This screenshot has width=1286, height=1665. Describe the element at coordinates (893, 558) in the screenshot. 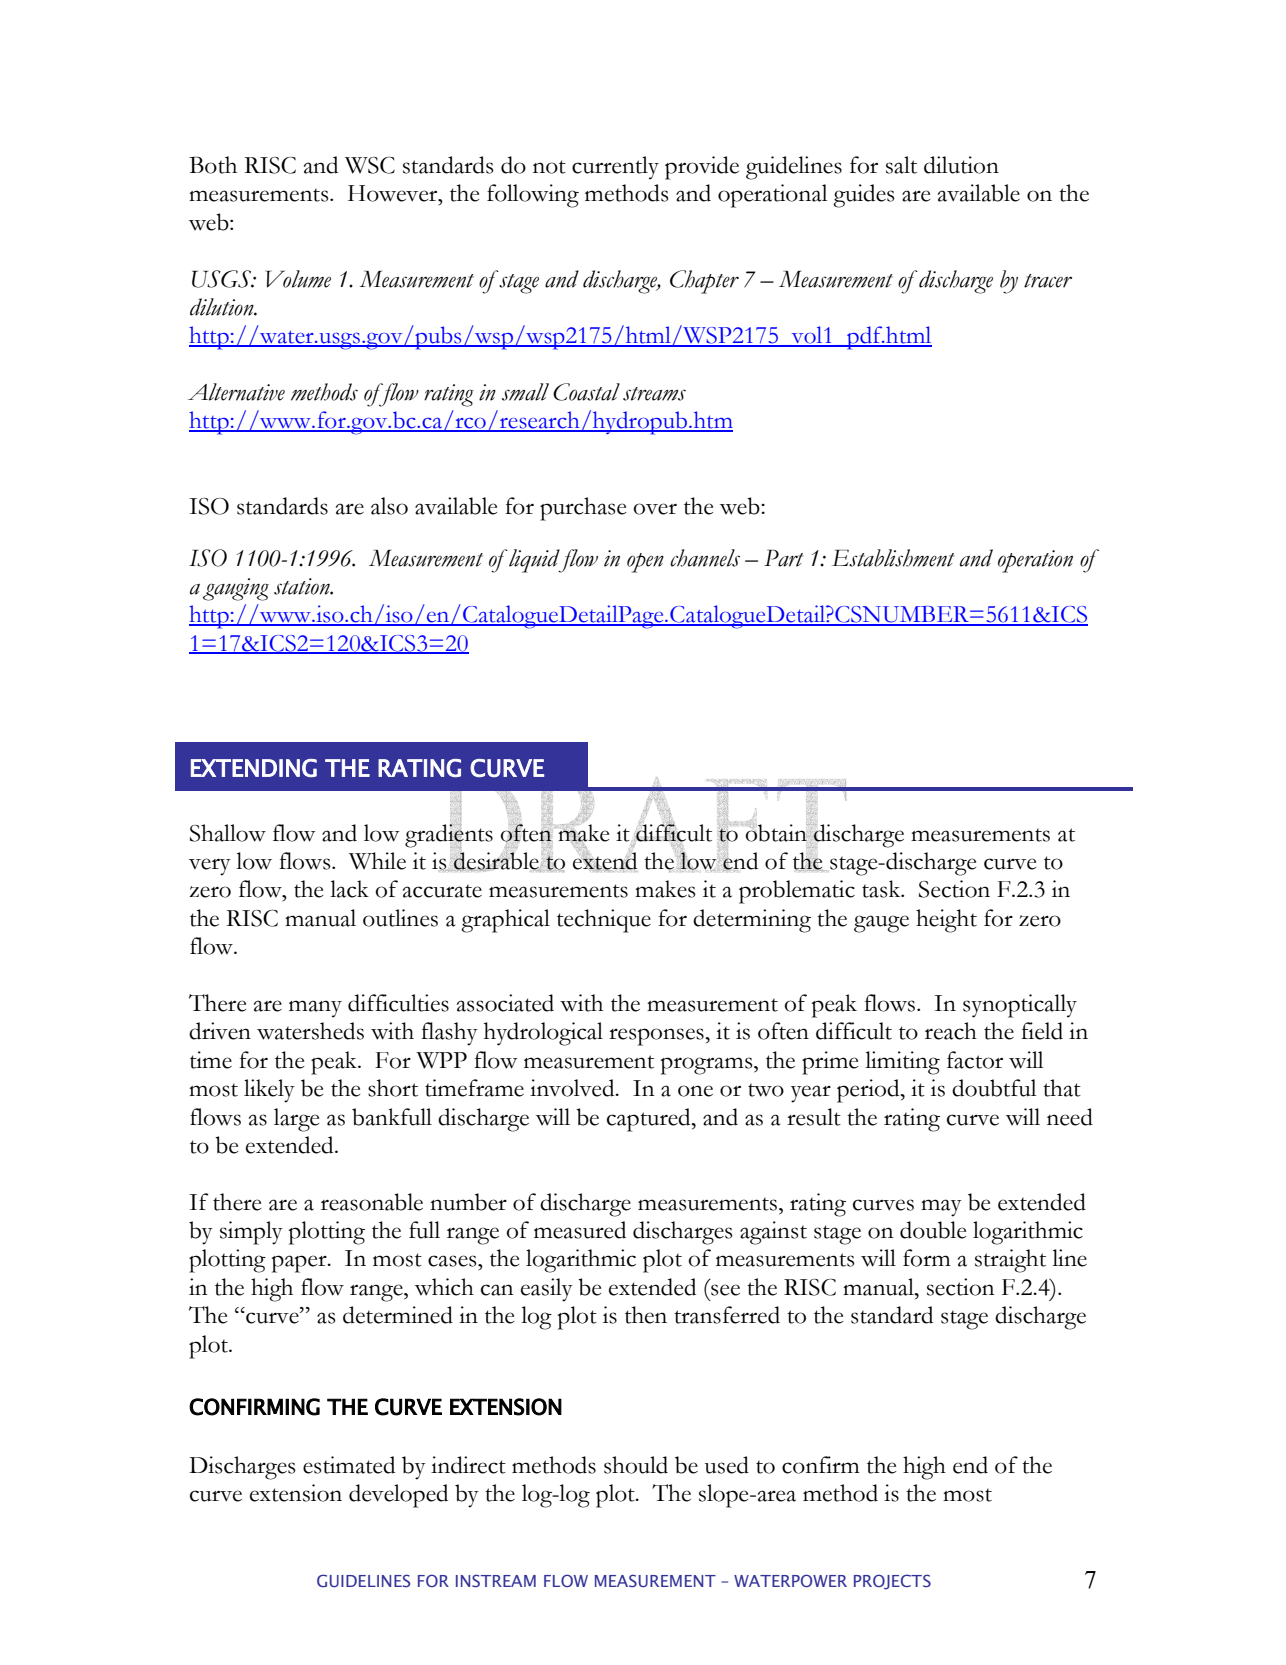

I see `Establishment` at that location.
